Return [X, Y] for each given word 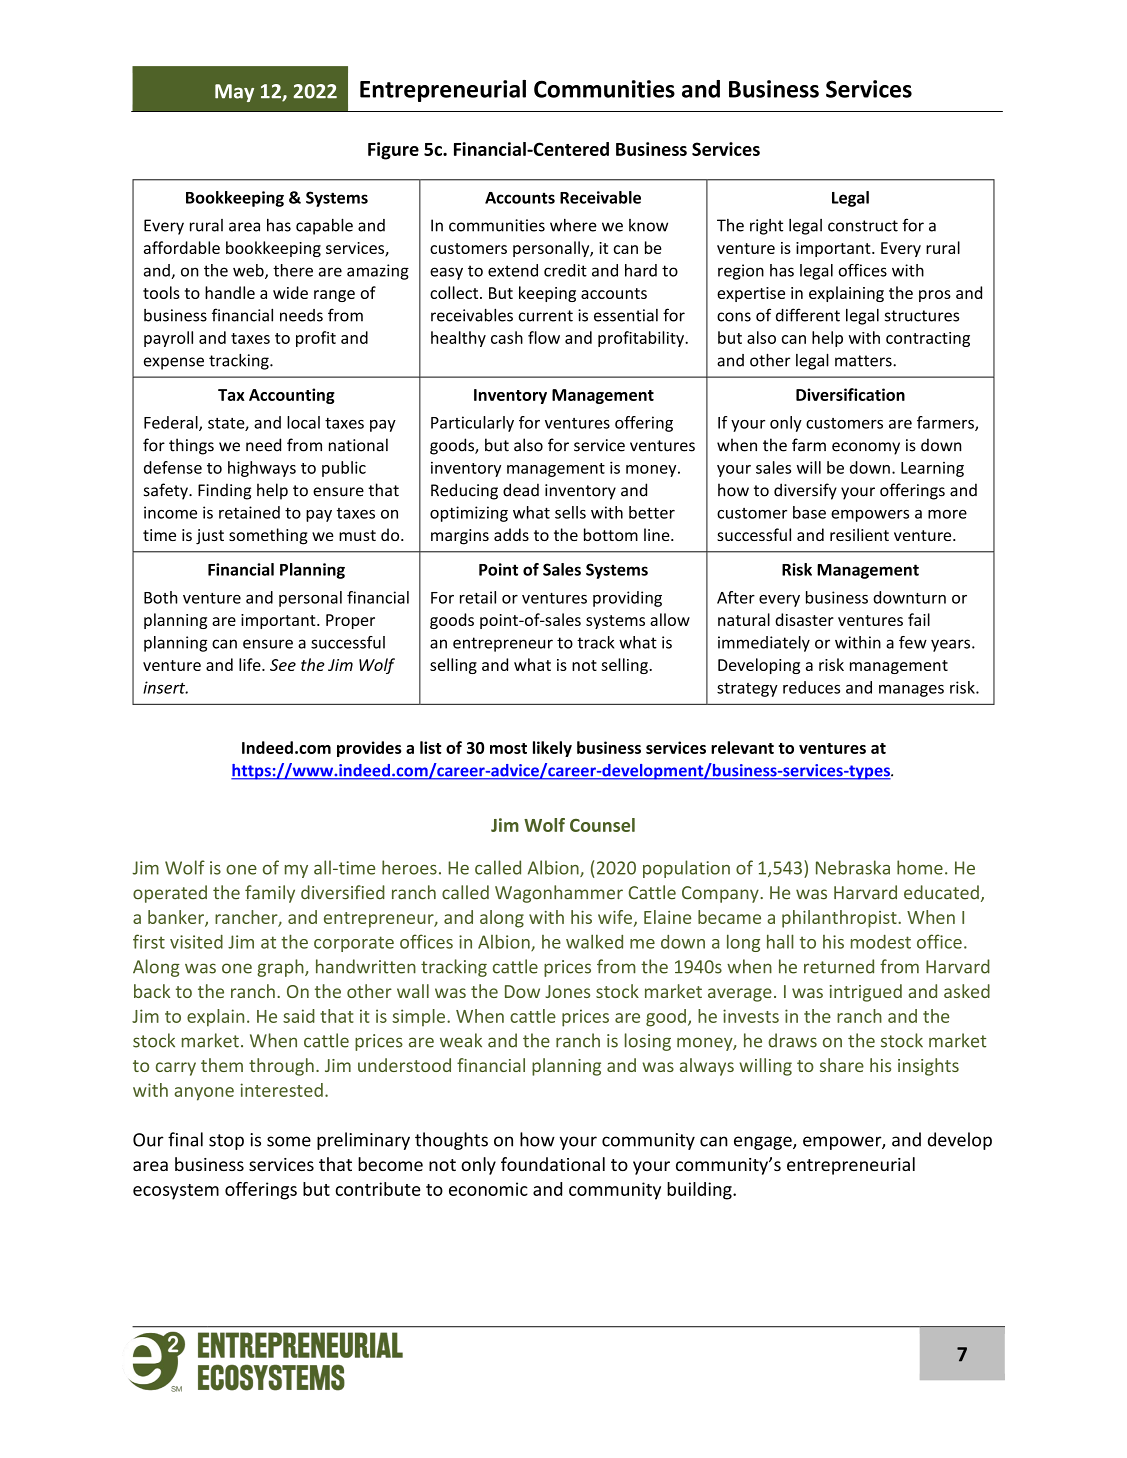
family [270, 894]
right [766, 227]
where [573, 225]
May [234, 93]
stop [226, 1142]
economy [866, 448]
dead [521, 490]
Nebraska [853, 867]
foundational [553, 1164]
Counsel [602, 825]
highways [262, 469]
